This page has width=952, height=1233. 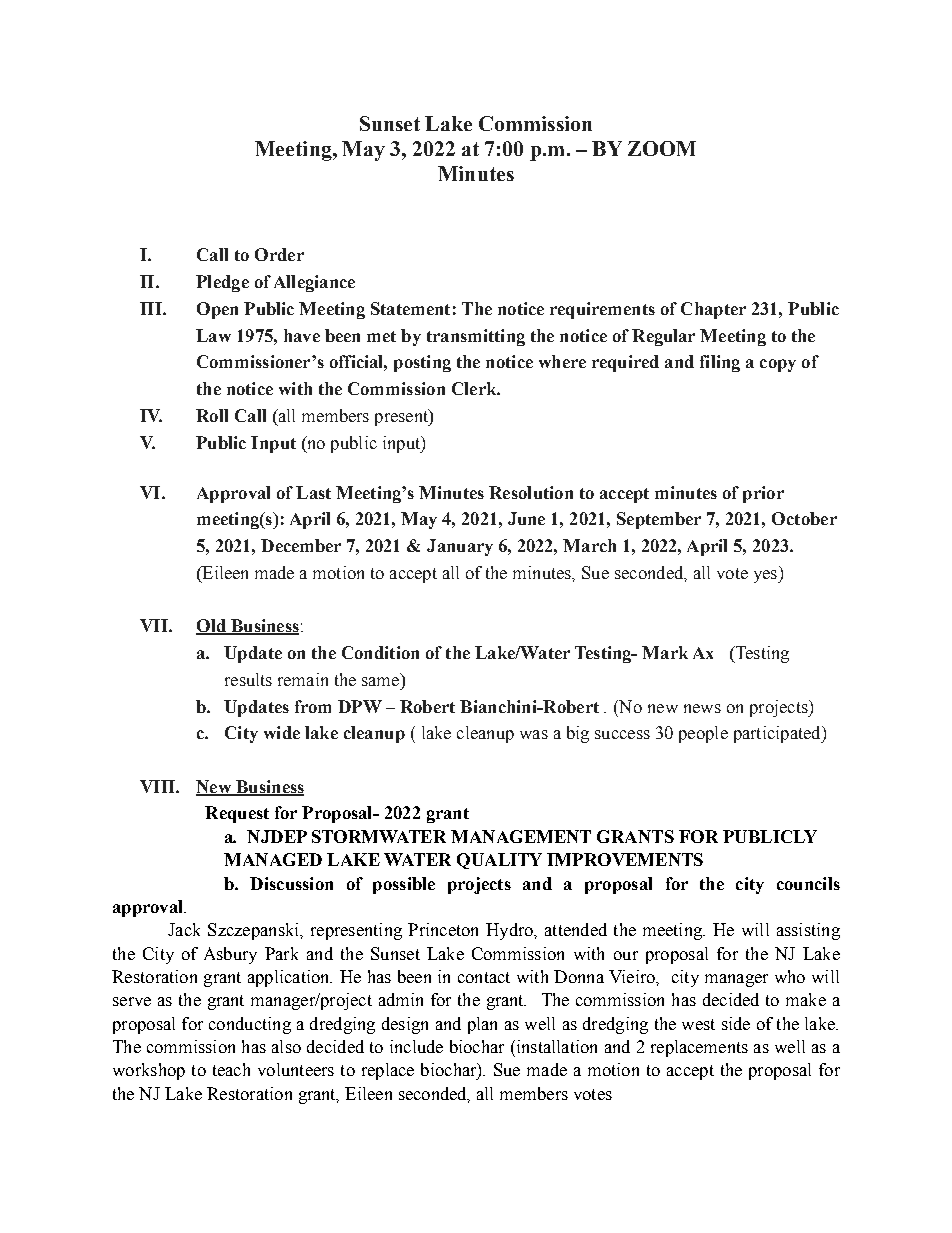 What do you see at coordinates (482, 1025) in the page?
I see `plan` at bounding box center [482, 1025].
